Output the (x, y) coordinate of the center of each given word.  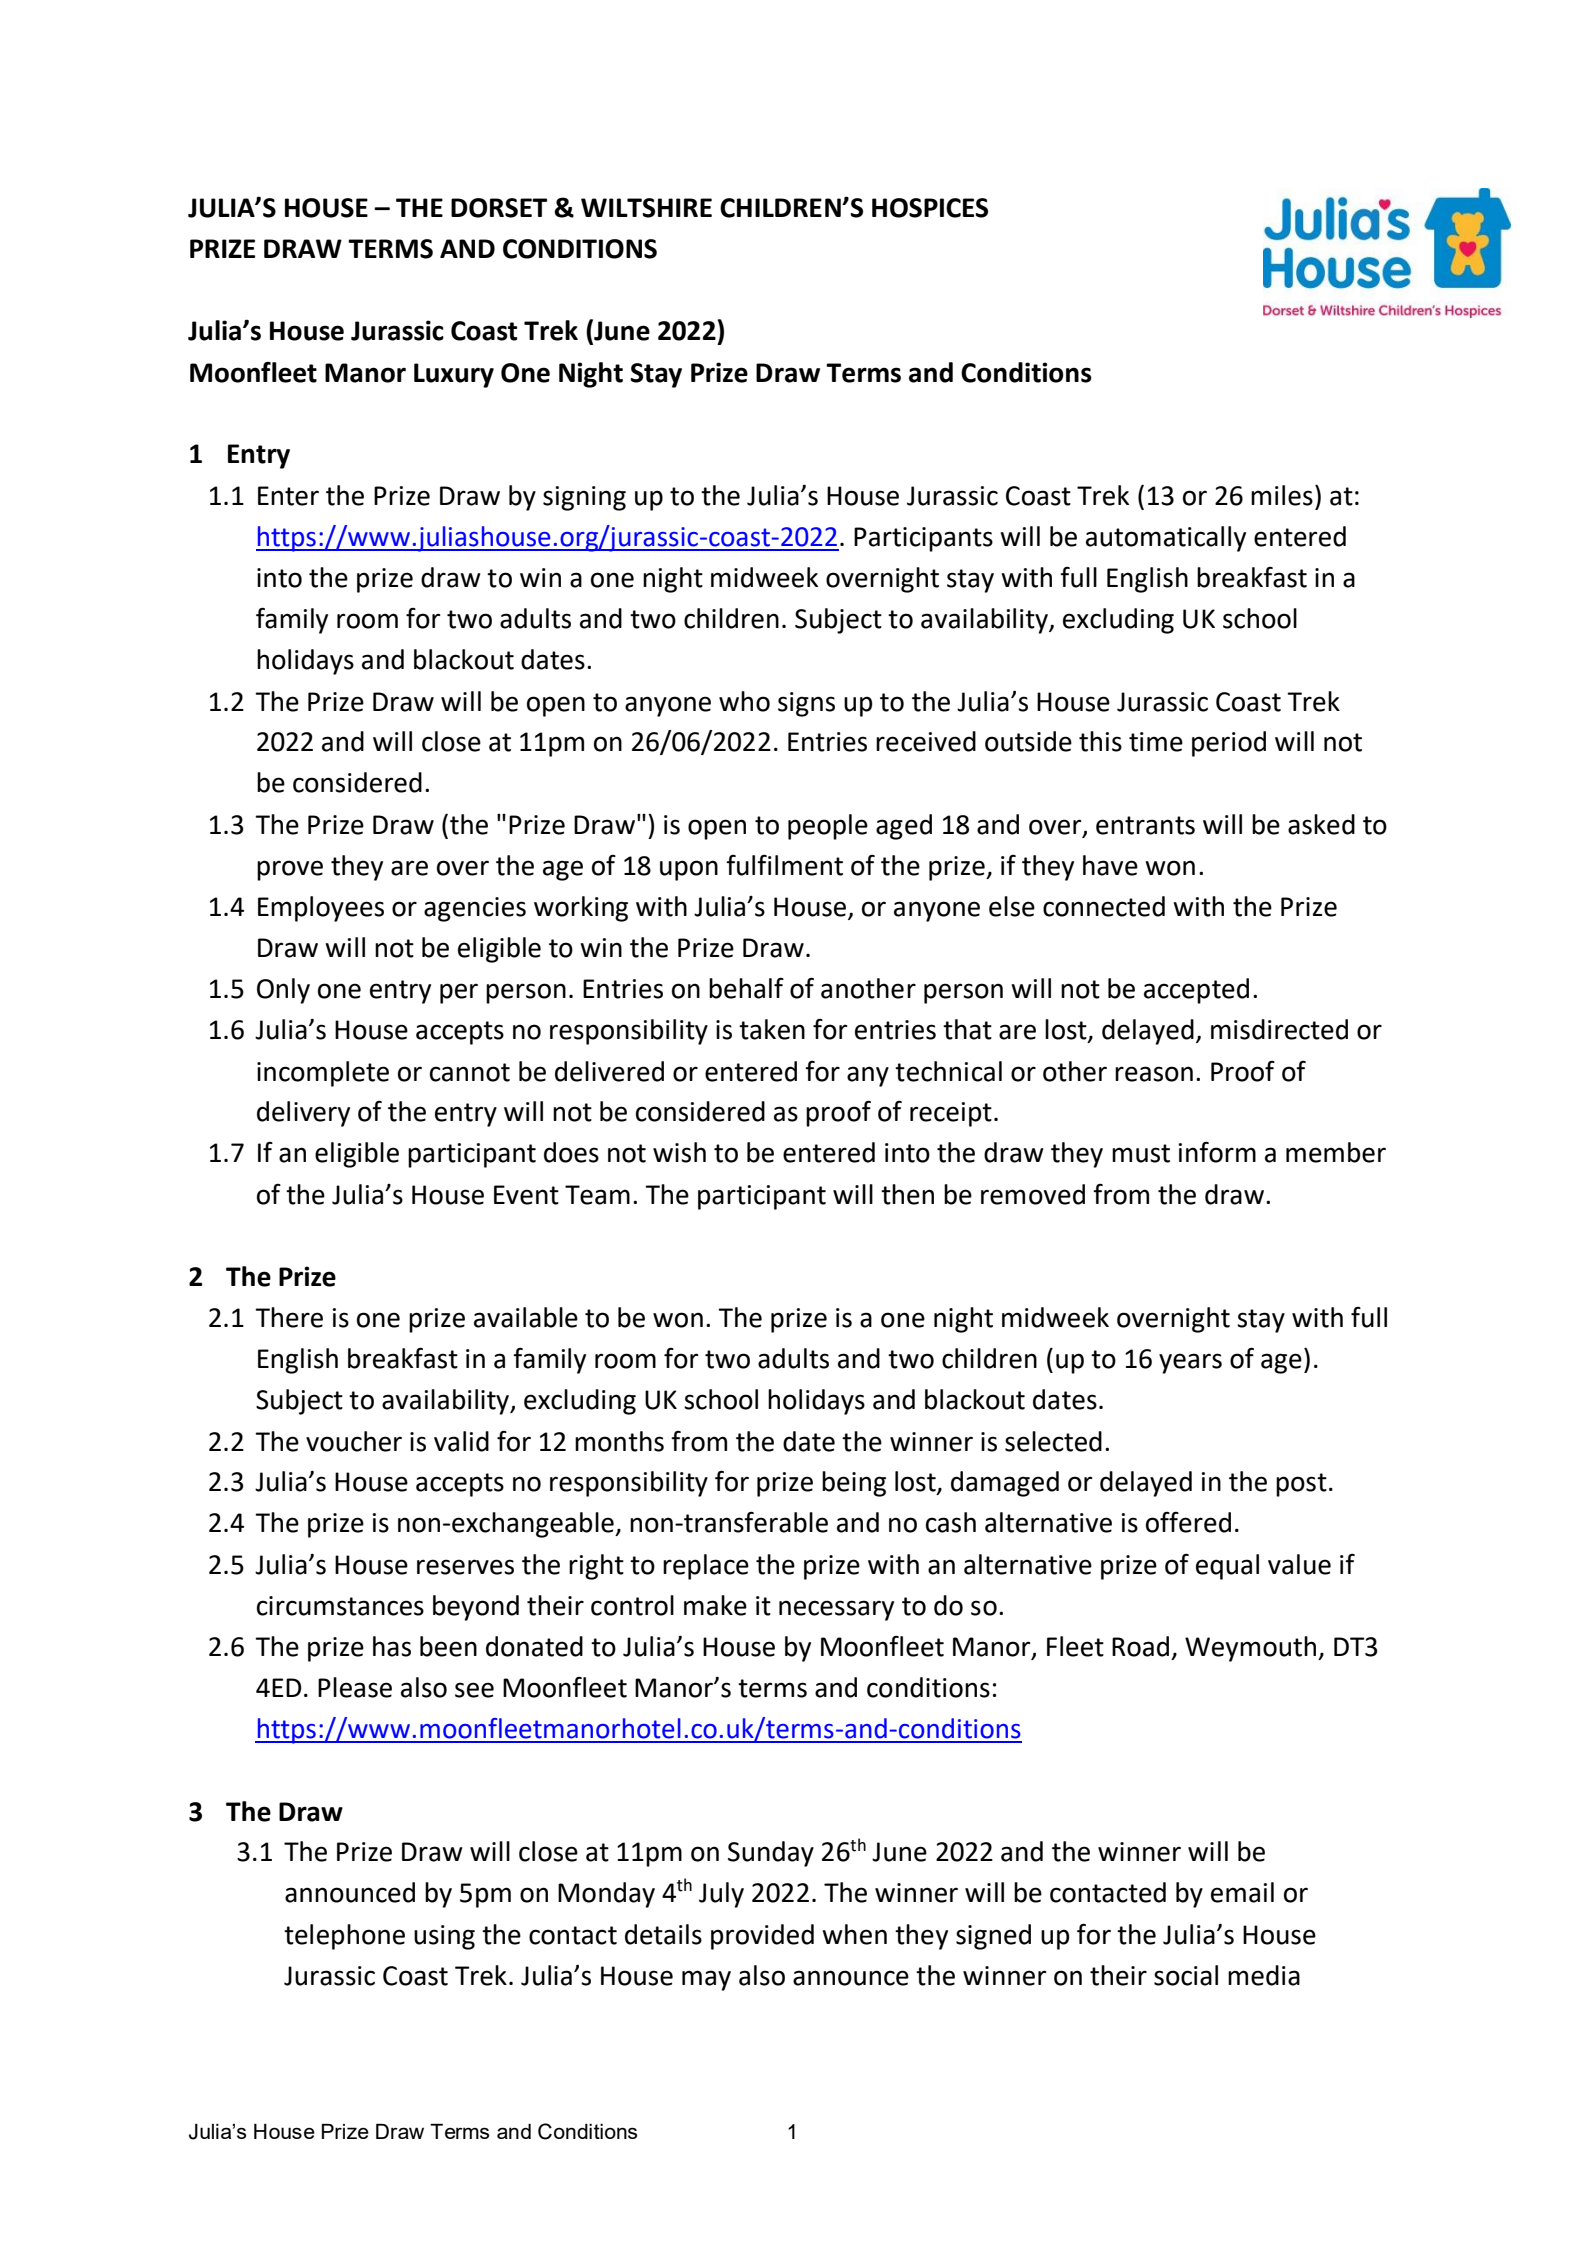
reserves (465, 1567)
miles (1282, 495)
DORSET (499, 208)
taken (772, 1029)
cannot (470, 1072)
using (444, 1937)
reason (1154, 1074)
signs (806, 704)
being (854, 1484)
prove (290, 870)
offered (1188, 1522)
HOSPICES (930, 208)
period (1229, 744)
